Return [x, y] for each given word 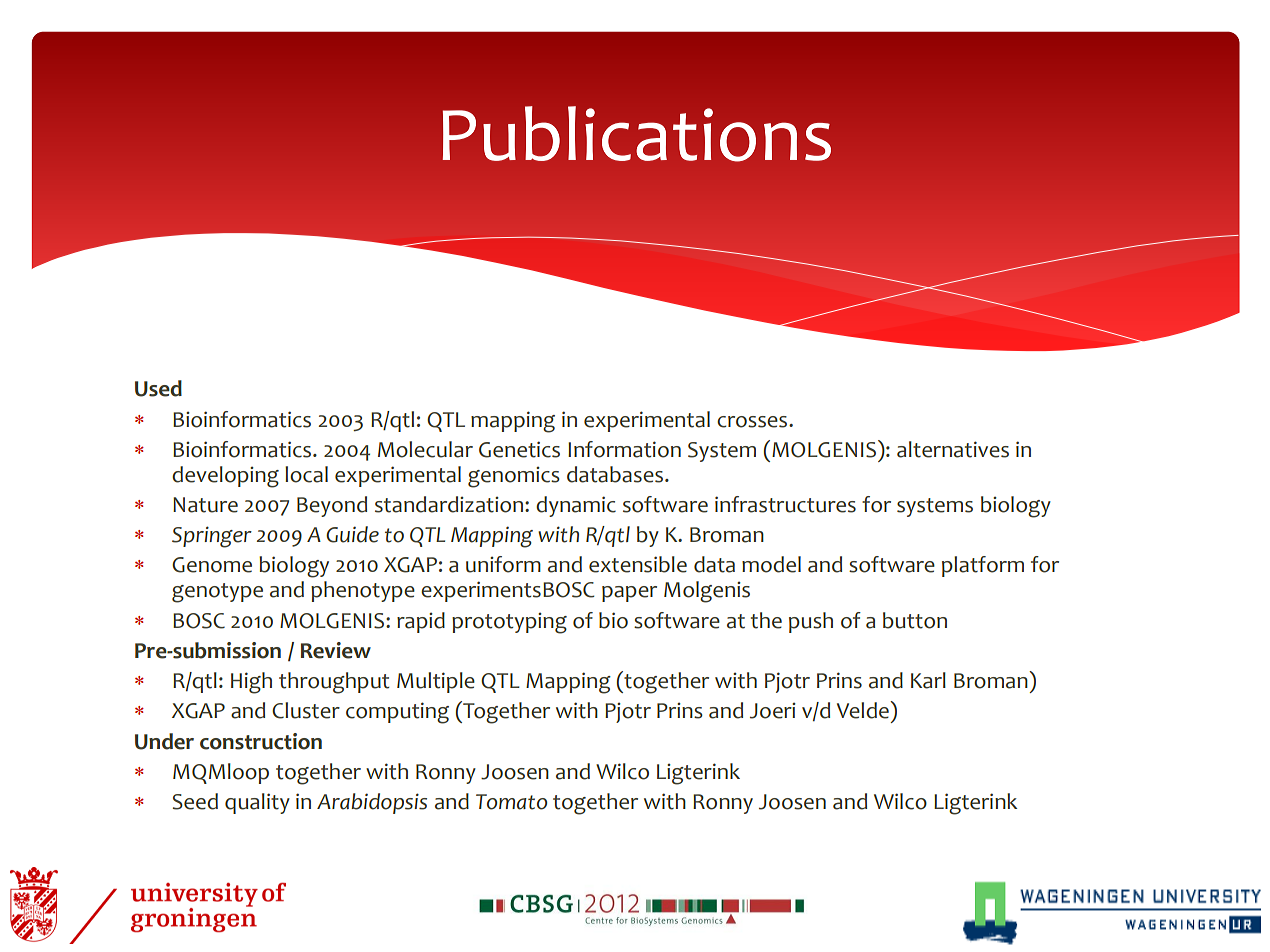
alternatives [953, 449]
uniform [503, 564]
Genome [212, 565]
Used [158, 388]
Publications [636, 134]
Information [624, 449]
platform [983, 566]
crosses [753, 422]
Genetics [519, 449]
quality [257, 803]
